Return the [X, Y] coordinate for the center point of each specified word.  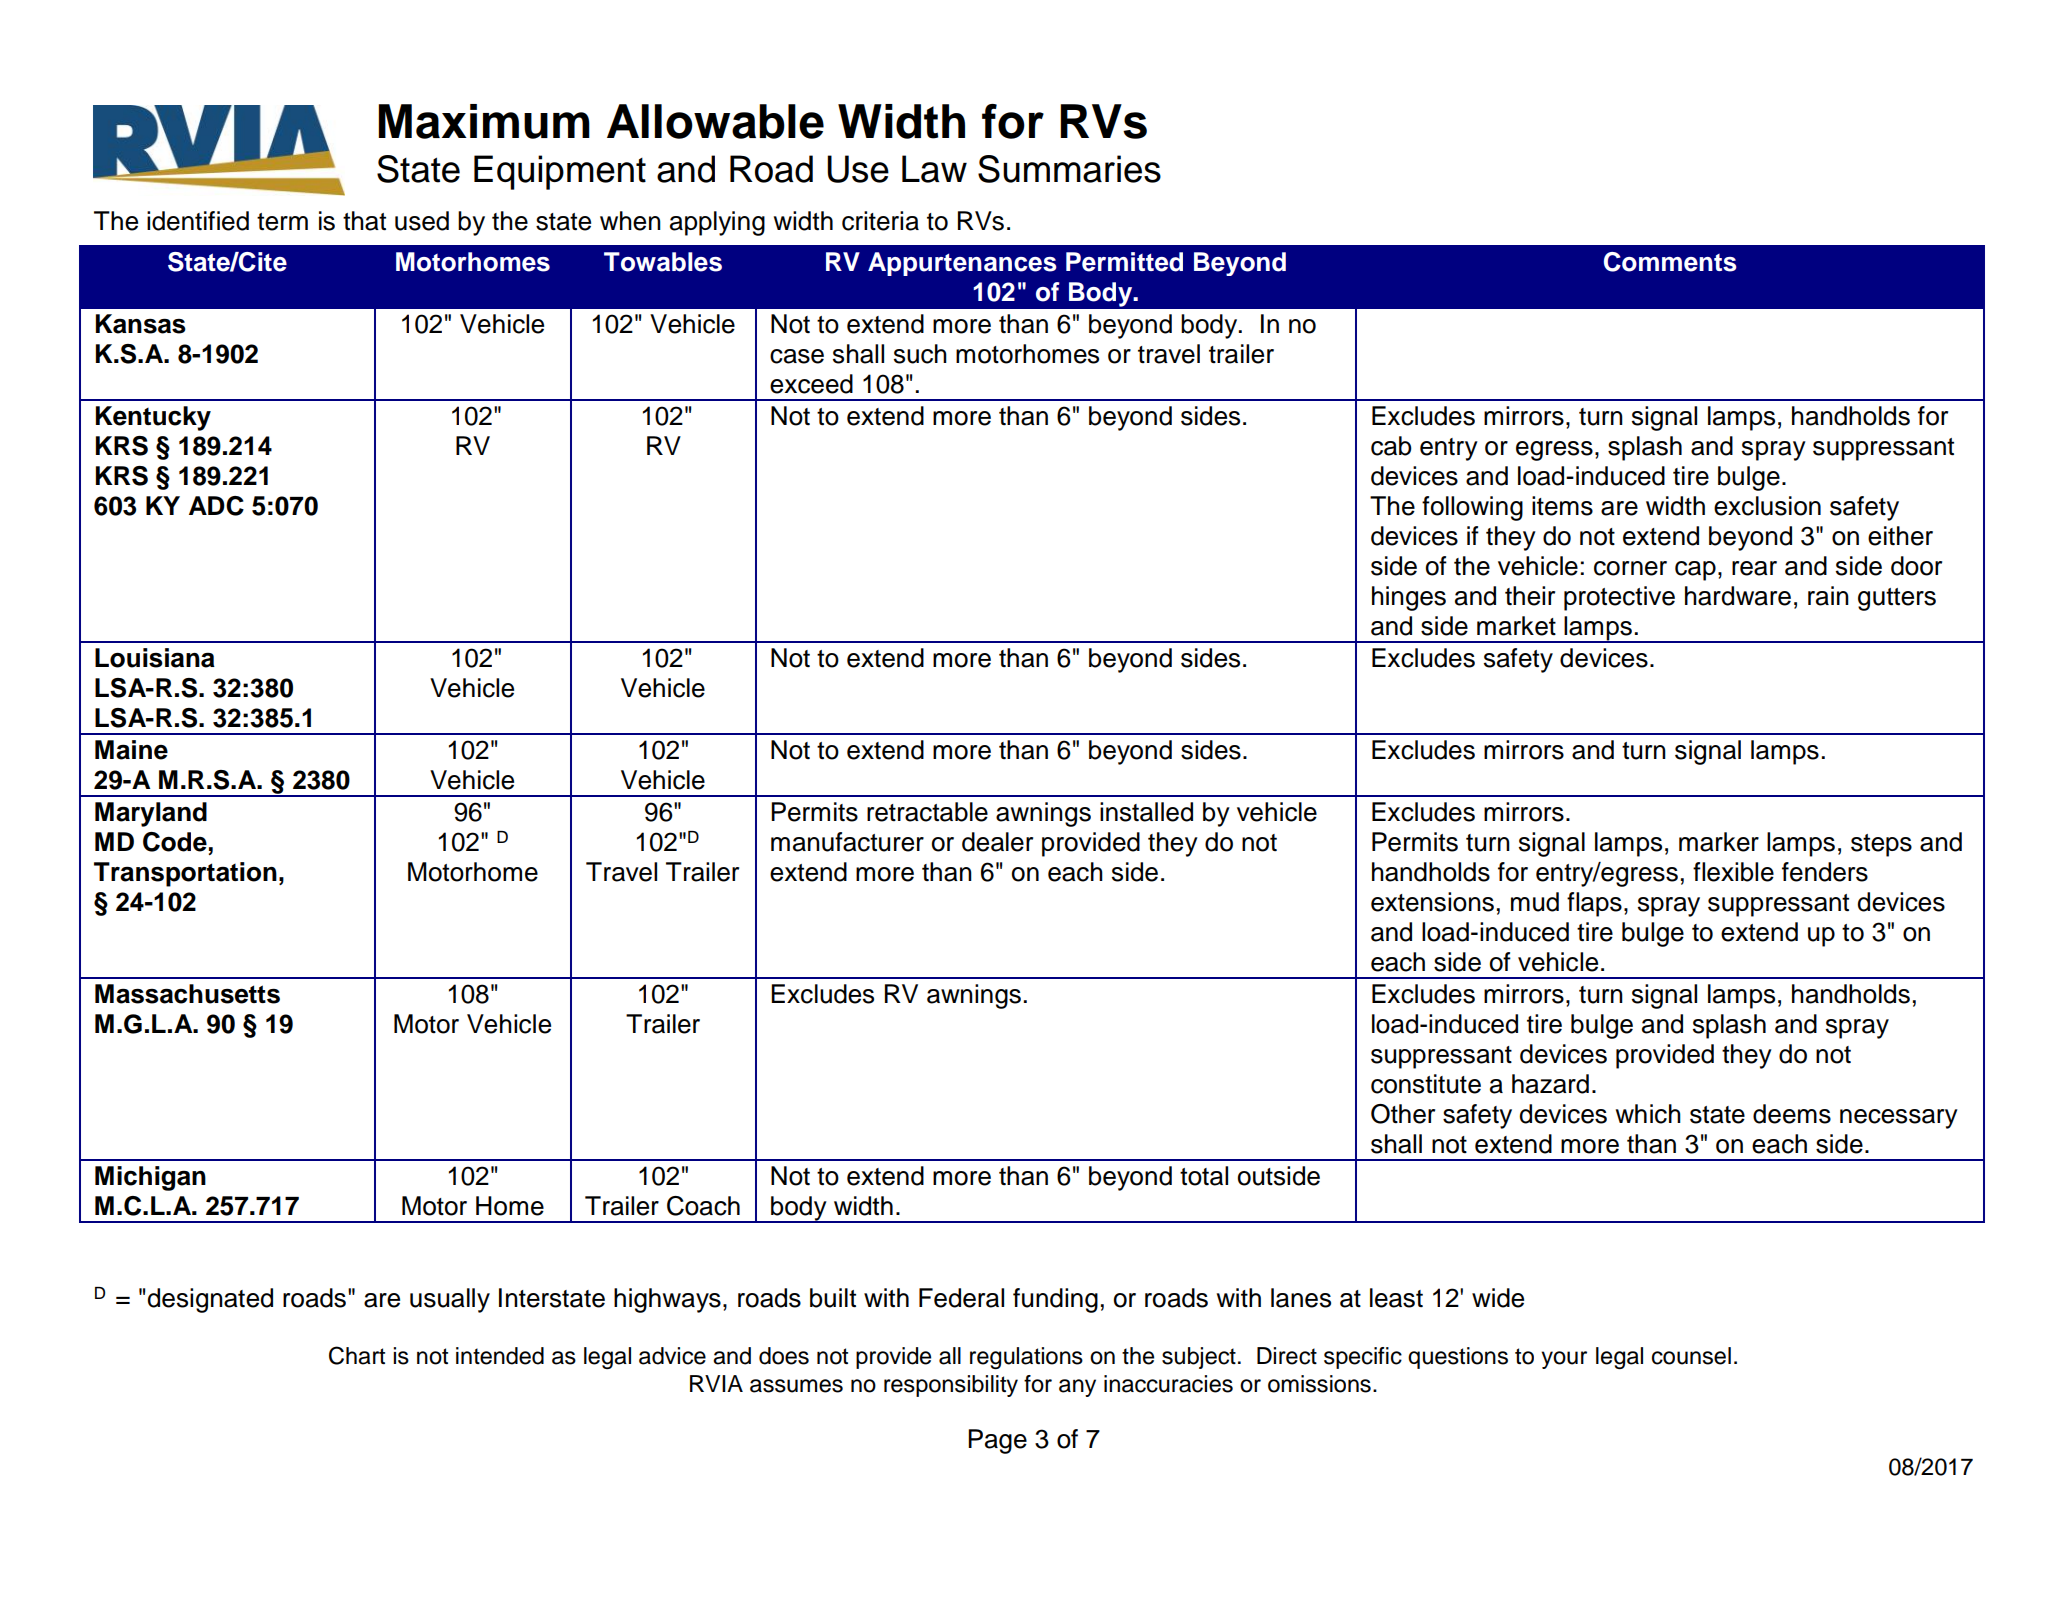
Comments [1670, 262]
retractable [927, 812]
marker [1719, 842]
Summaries [1069, 169]
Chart [357, 1355]
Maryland [151, 814]
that [364, 221]
